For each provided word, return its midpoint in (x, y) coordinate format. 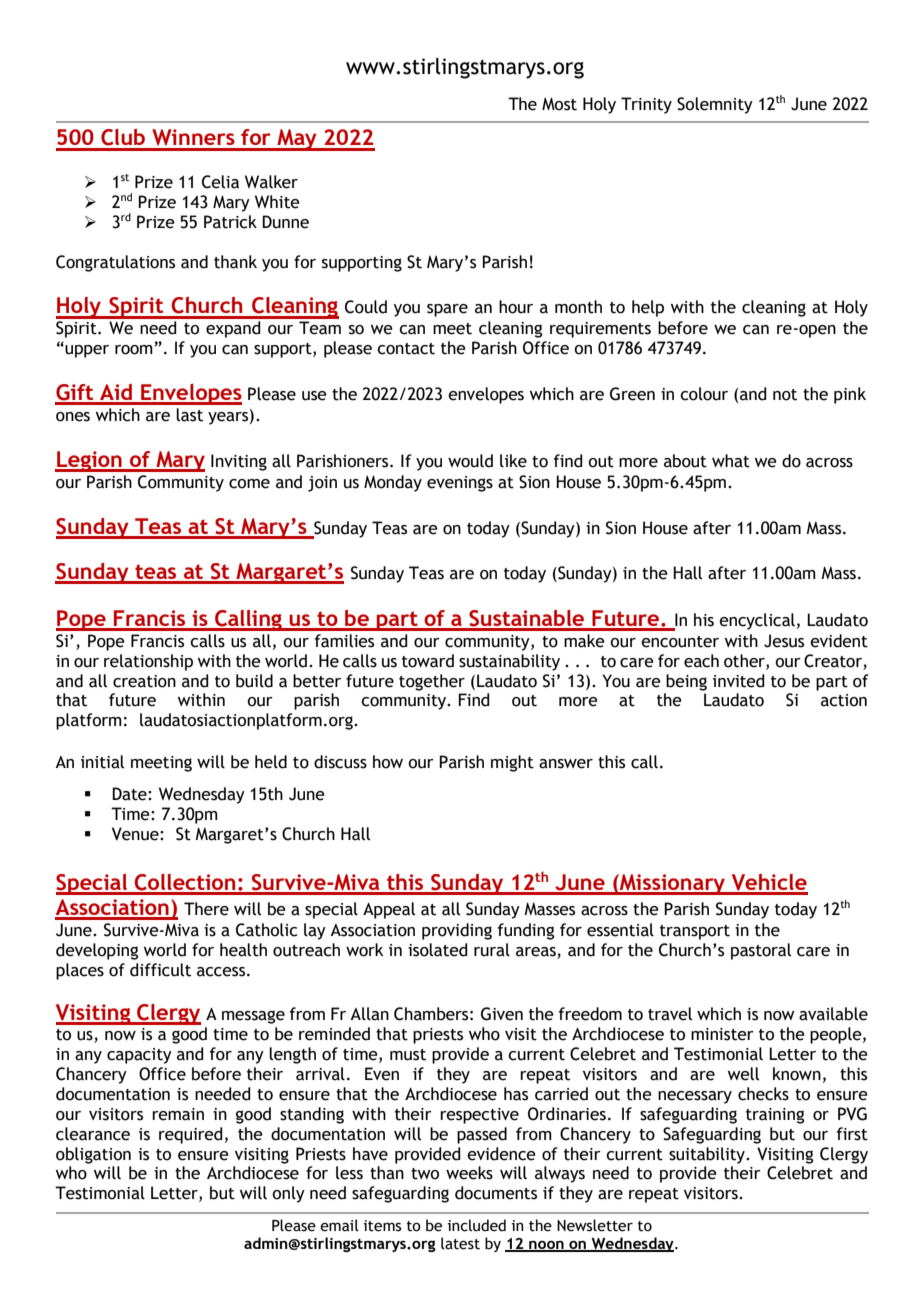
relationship (148, 662)
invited (739, 681)
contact (406, 349)
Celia (220, 182)
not (785, 395)
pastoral (761, 951)
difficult (160, 970)
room (134, 350)
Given (502, 1014)
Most (559, 104)
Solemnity (715, 105)
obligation (93, 1155)
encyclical (757, 621)
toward (428, 661)
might (512, 763)
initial (102, 762)
